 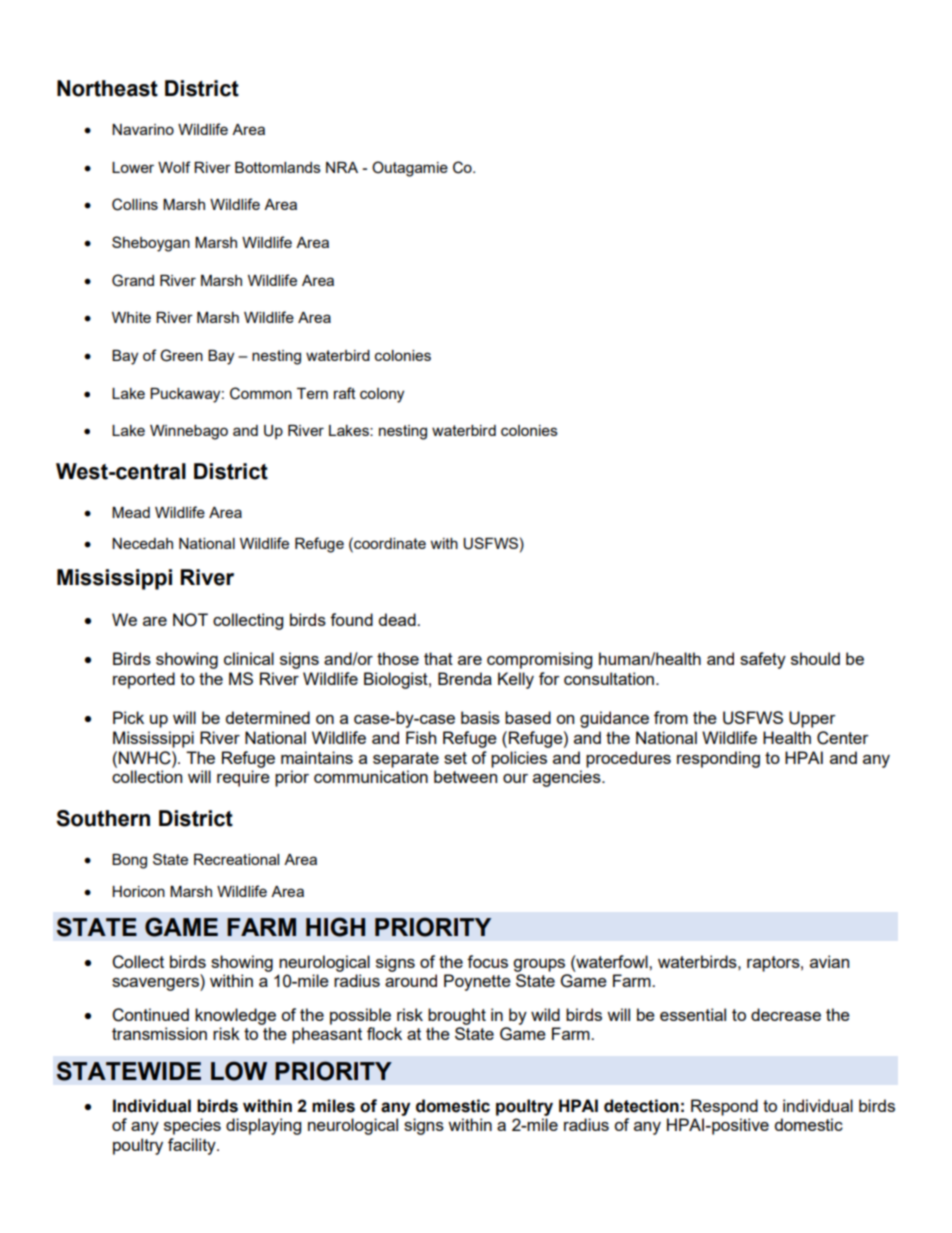 I want to click on colony, so click(x=382, y=395).
